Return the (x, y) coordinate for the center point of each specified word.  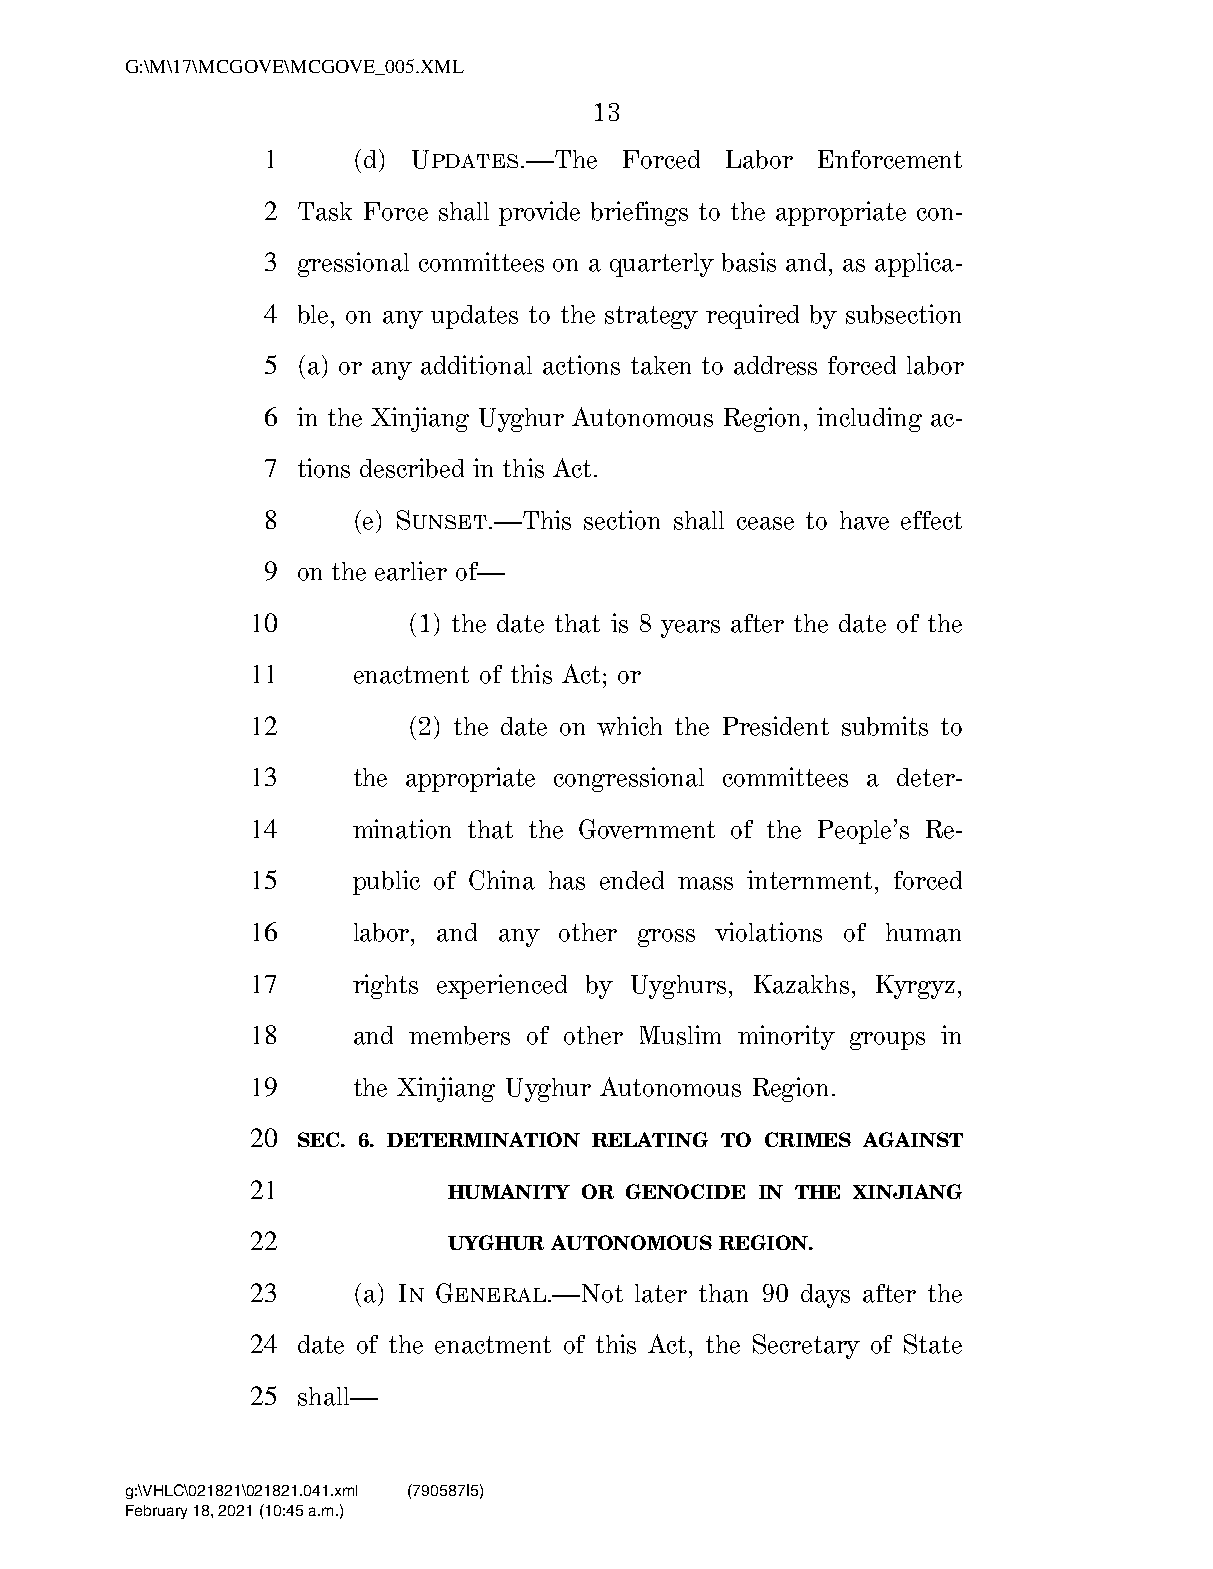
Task (325, 211)
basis (749, 262)
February (156, 1512)
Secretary (806, 1346)
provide (539, 213)
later (661, 1293)
